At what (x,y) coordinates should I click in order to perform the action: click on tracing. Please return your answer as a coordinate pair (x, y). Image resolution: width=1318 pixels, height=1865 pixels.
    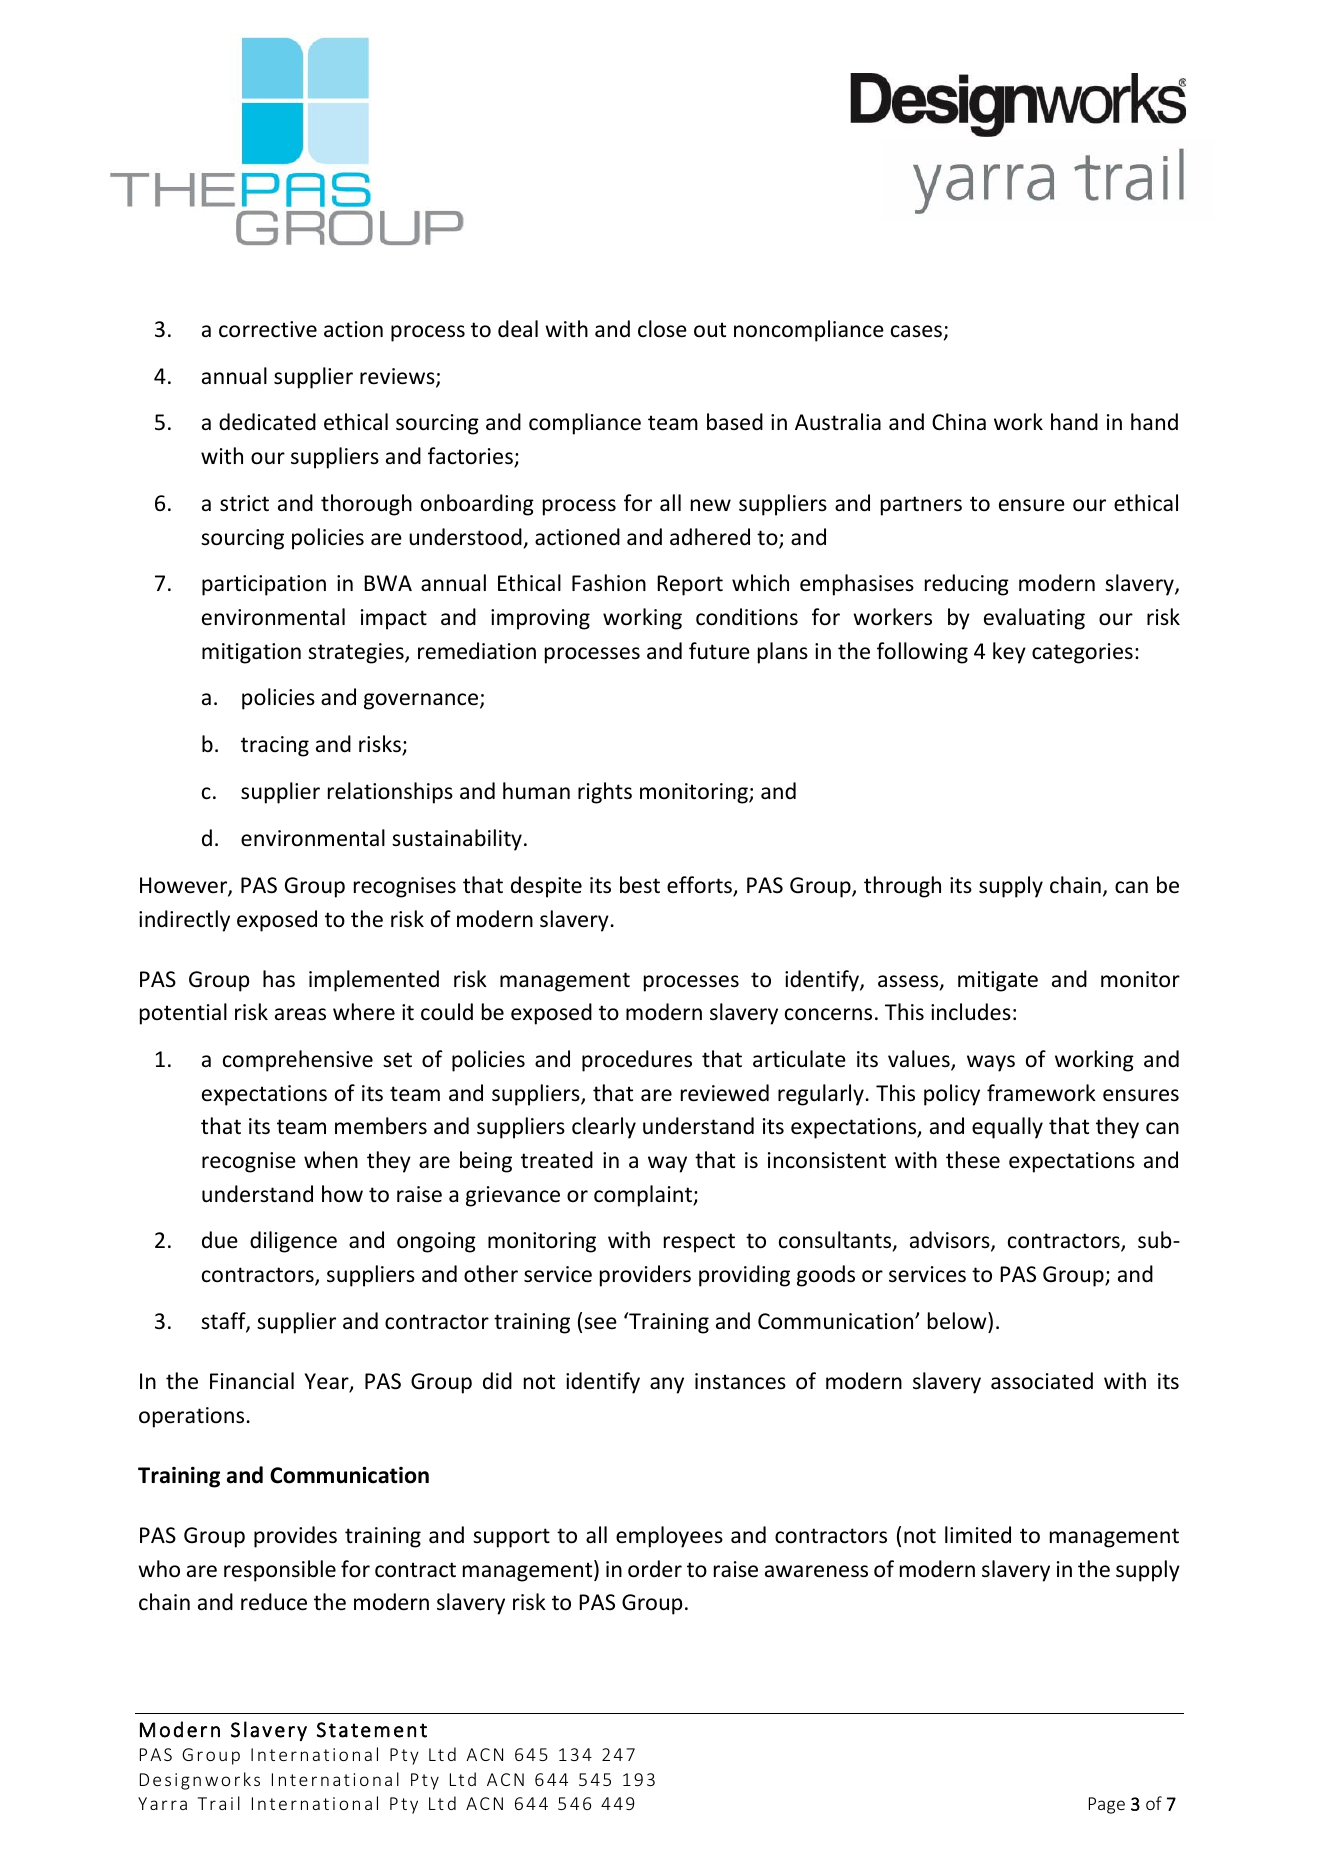
    Looking at the image, I should click on (275, 746).
